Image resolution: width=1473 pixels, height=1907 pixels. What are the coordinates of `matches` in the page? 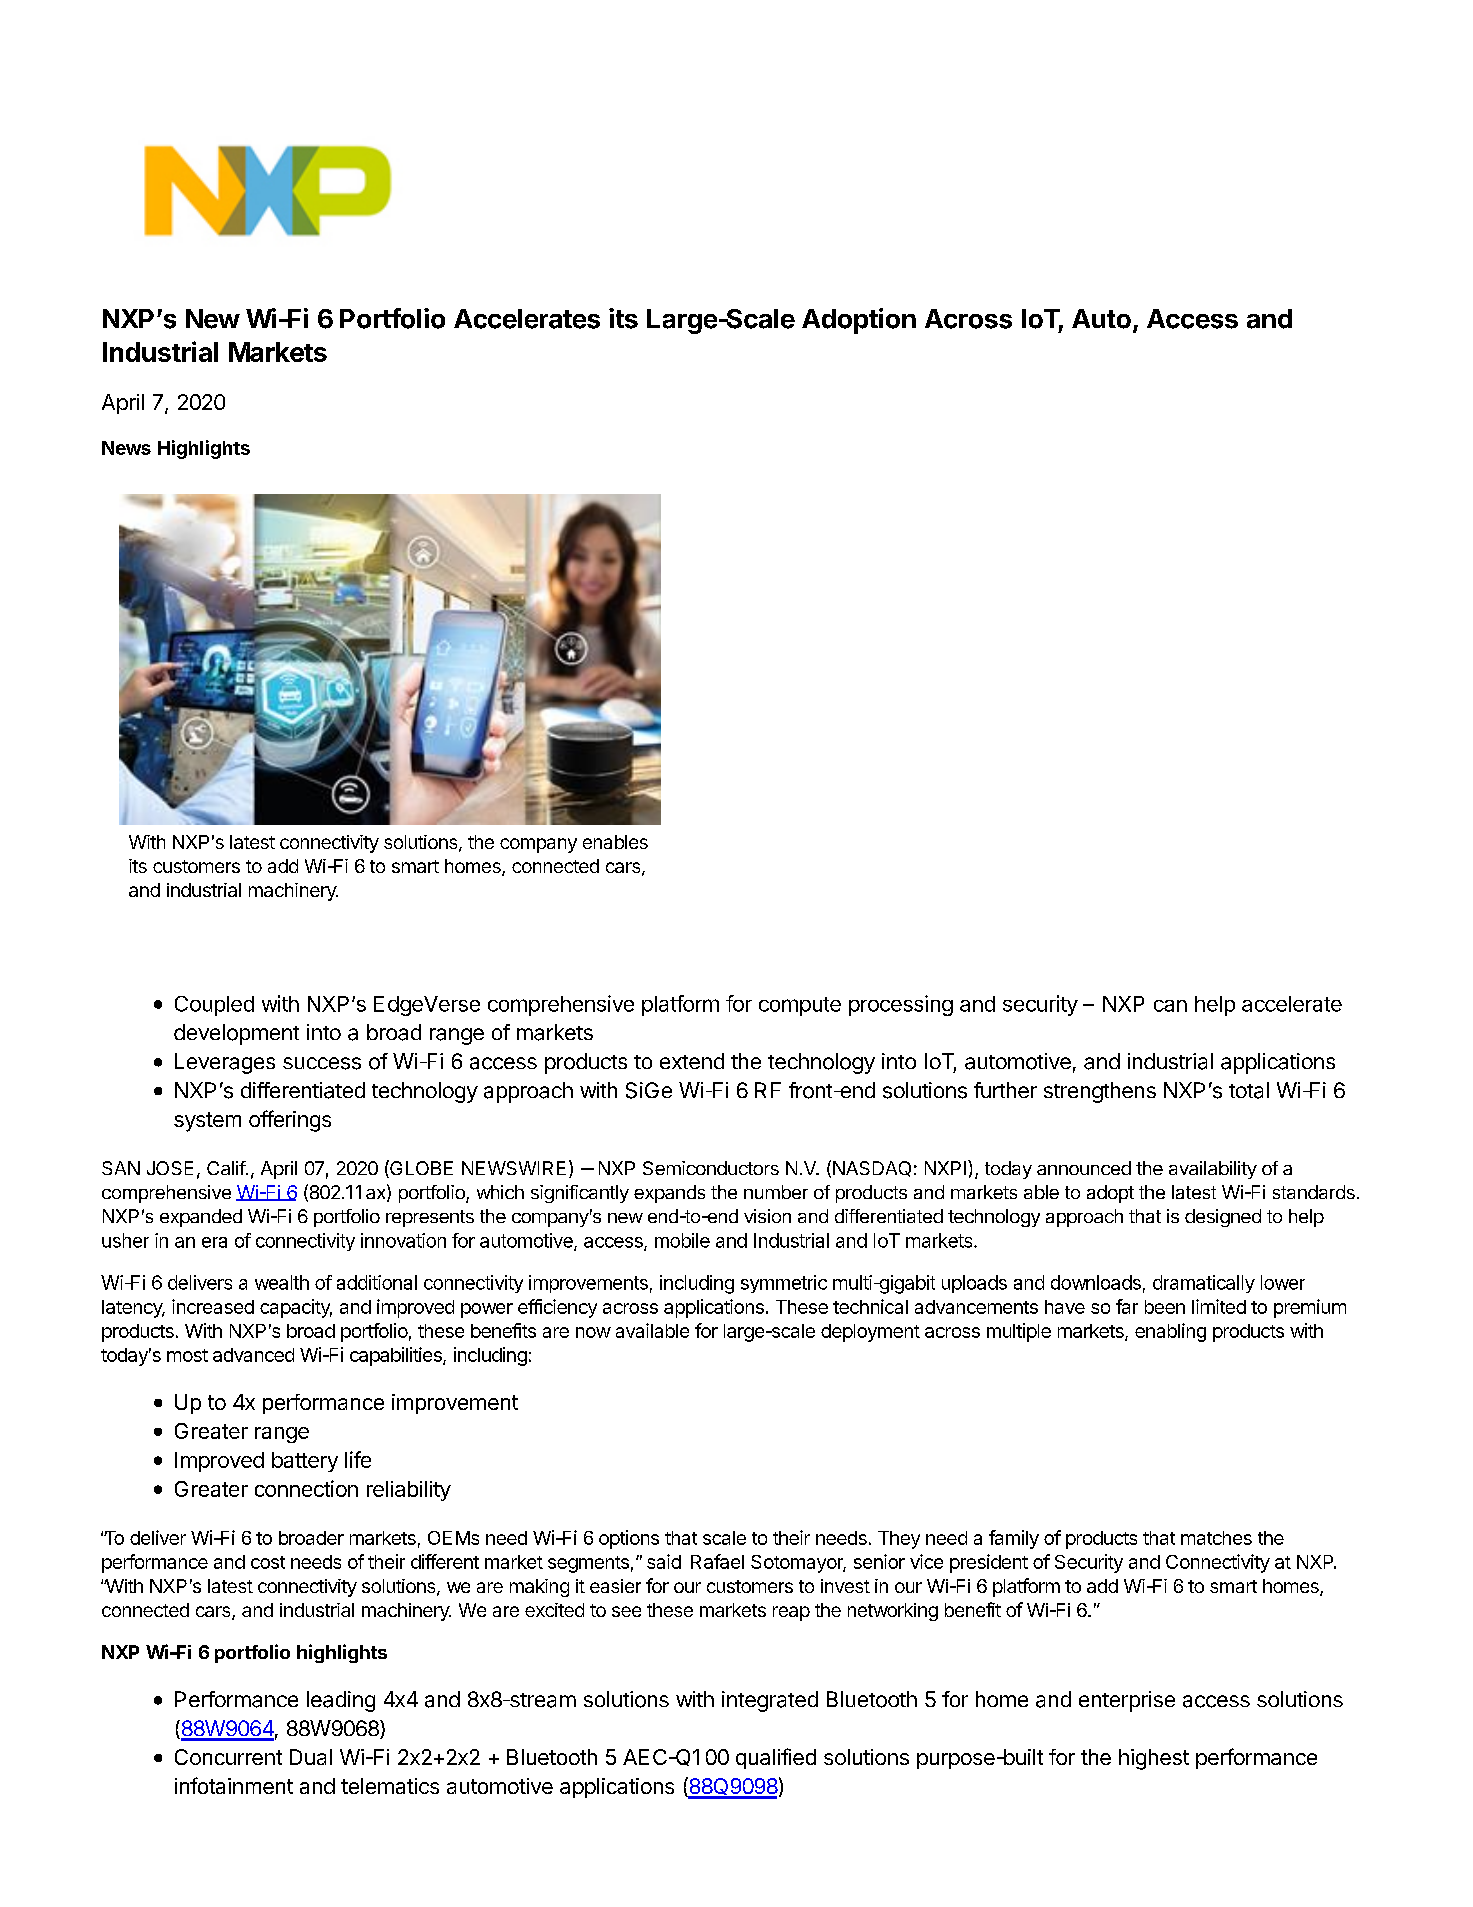 It's located at (1216, 1538).
